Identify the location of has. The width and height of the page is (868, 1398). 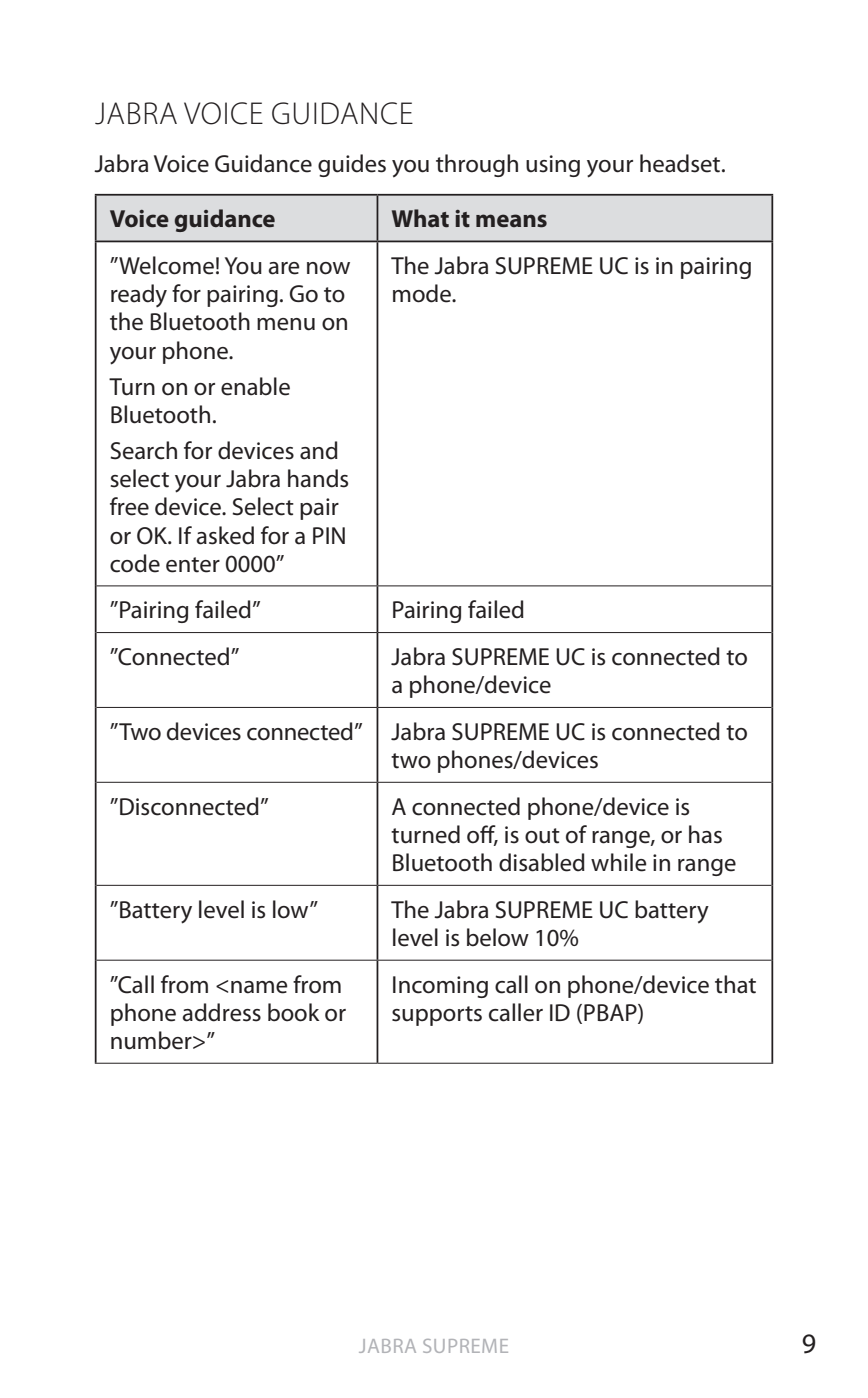
(705, 834).
